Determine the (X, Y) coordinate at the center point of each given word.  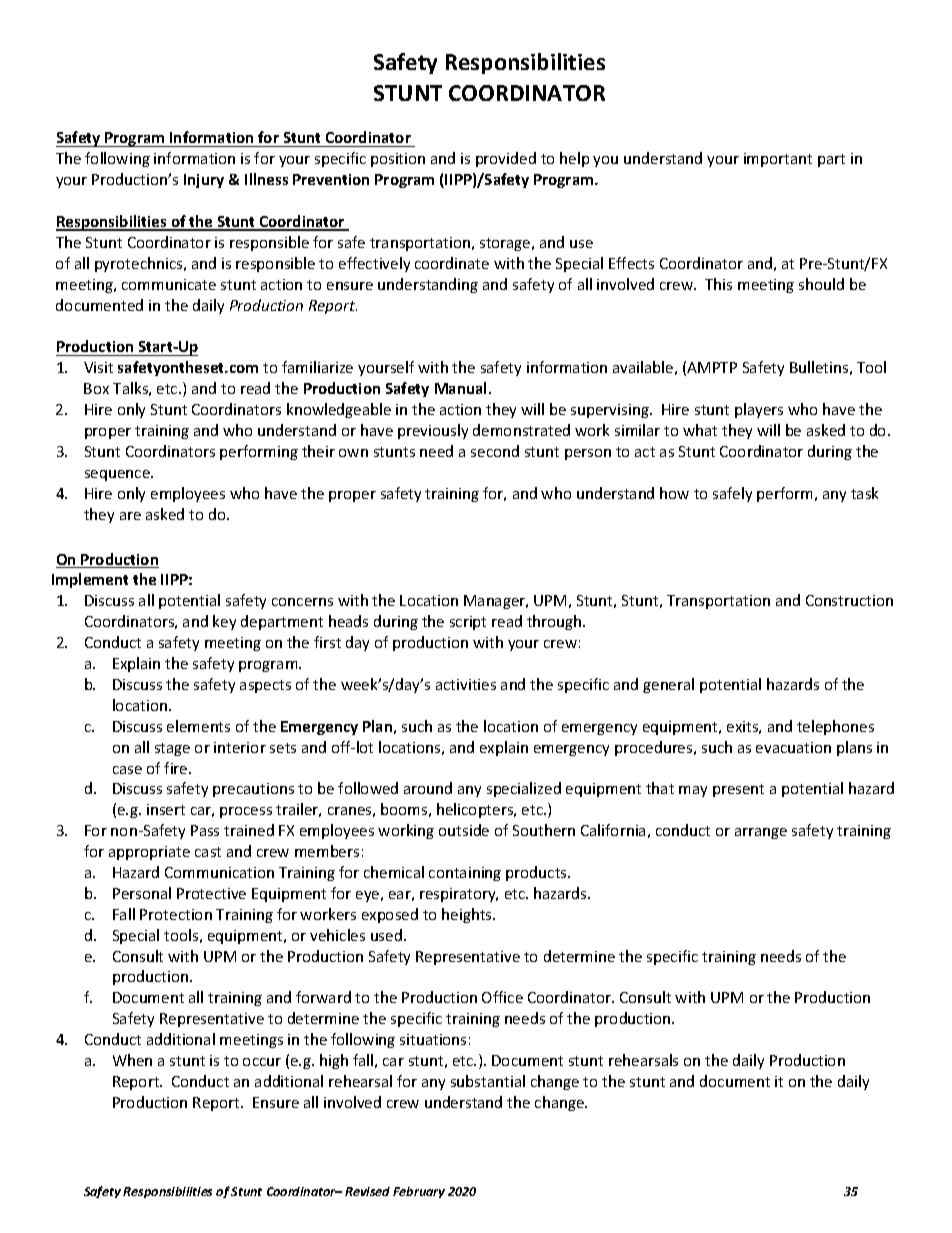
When (132, 1060)
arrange (761, 833)
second (495, 451)
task (864, 493)
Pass (205, 830)
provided (506, 159)
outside (464, 830)
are (130, 516)
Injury (204, 181)
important (778, 160)
